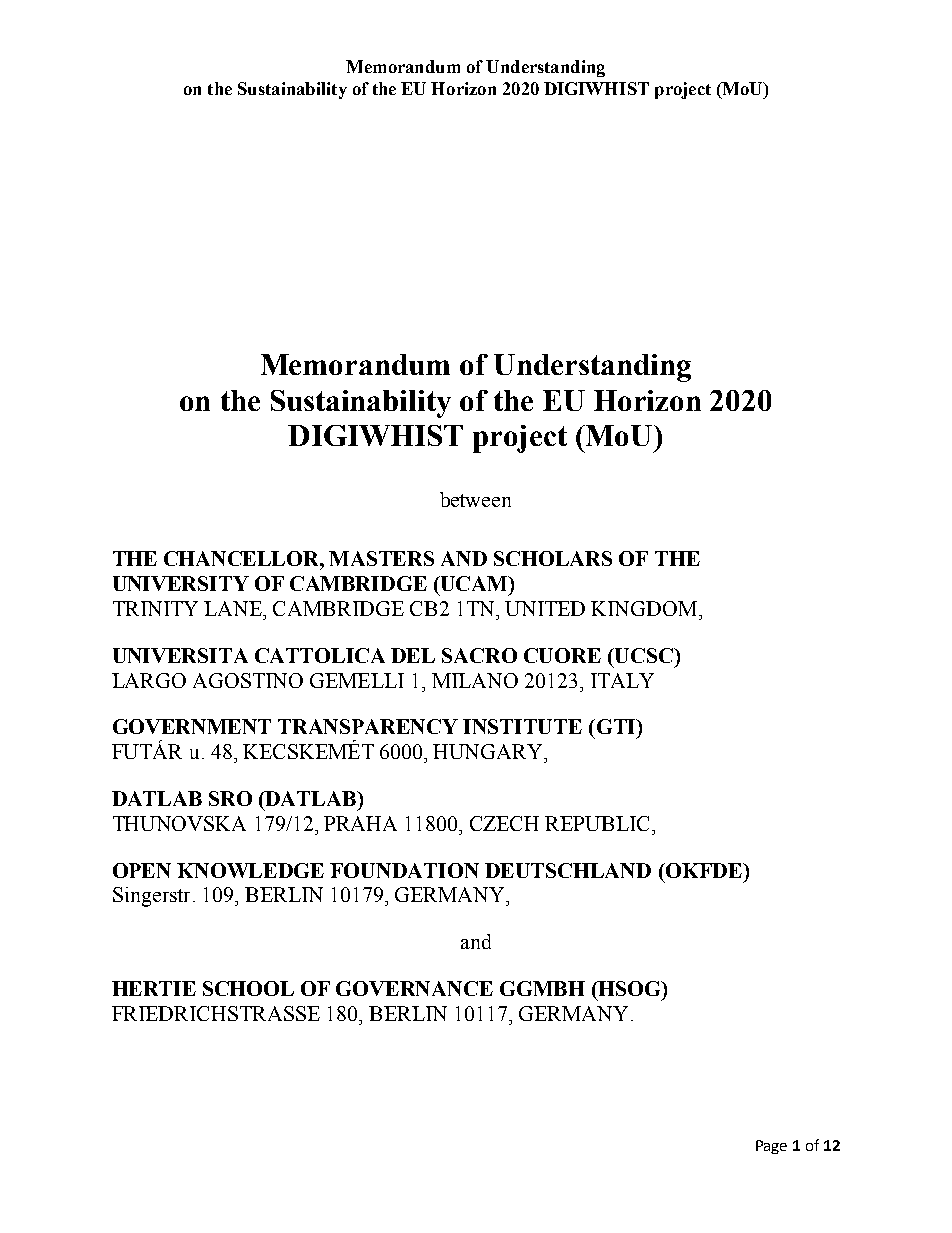  What do you see at coordinates (475, 499) in the document?
I see `between` at bounding box center [475, 499].
